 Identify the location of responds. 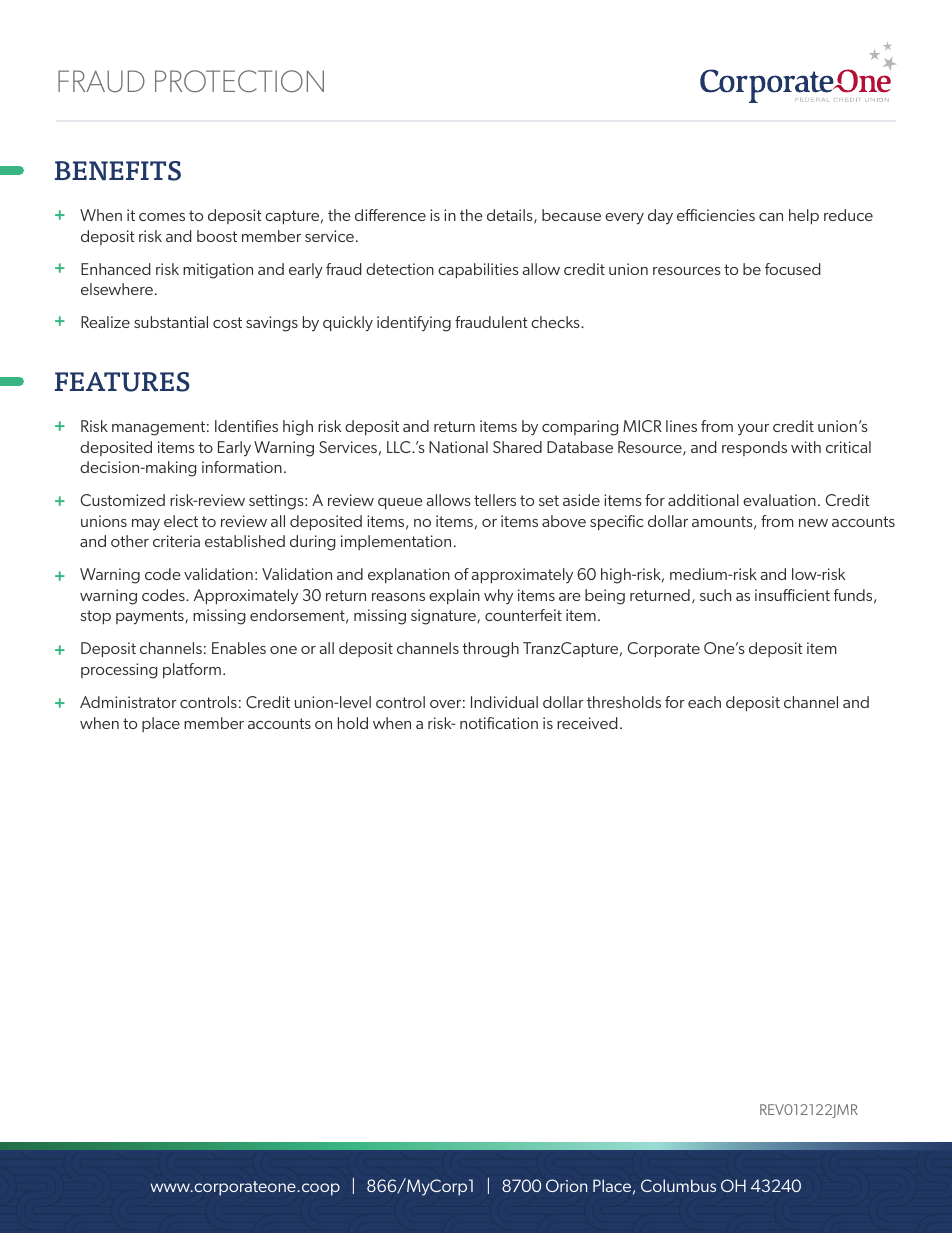
(754, 448).
